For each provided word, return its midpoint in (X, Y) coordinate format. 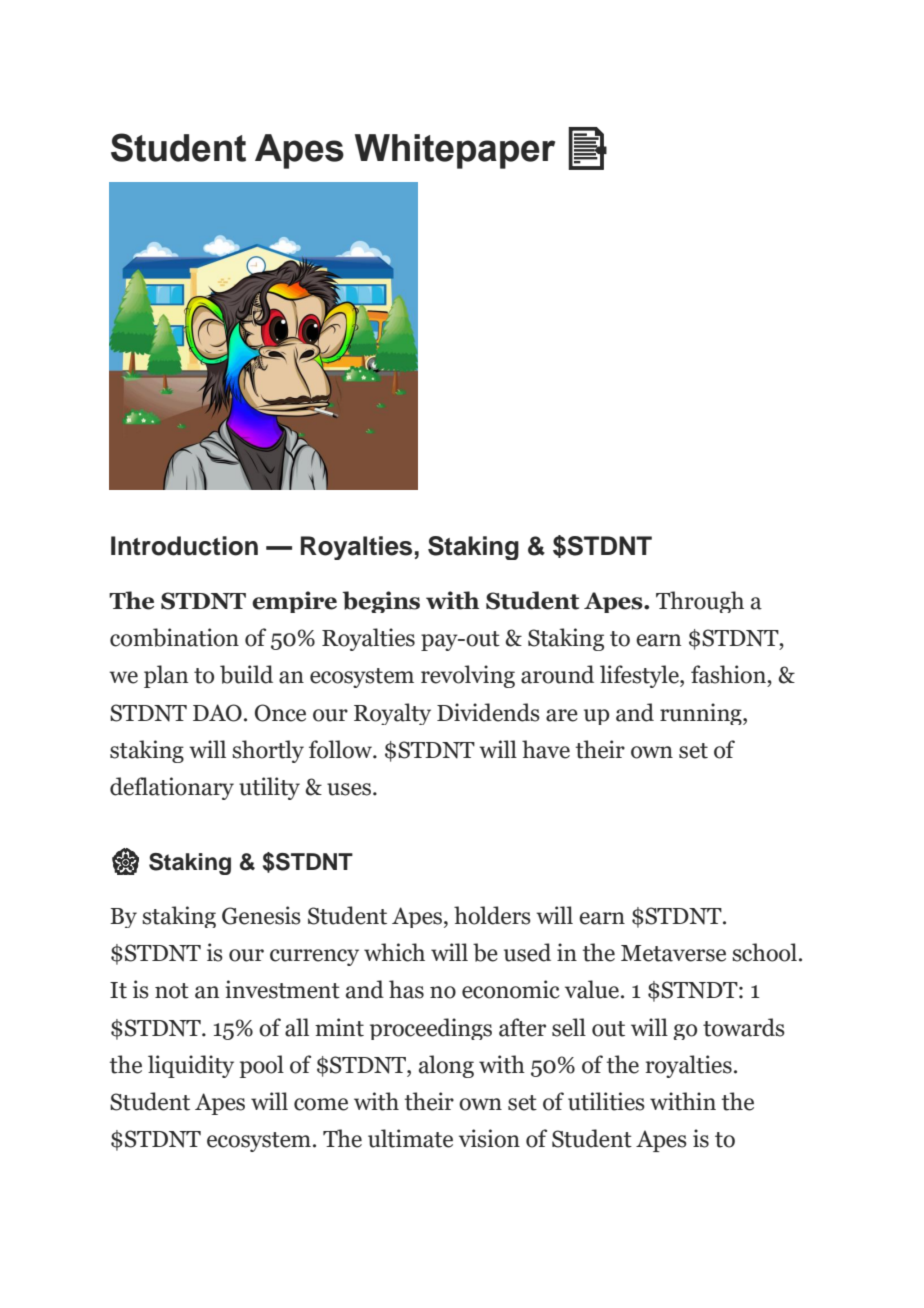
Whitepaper (455, 151)
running (702, 714)
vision (489, 1138)
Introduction (184, 546)
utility (269, 788)
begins (381, 602)
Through (700, 602)
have (546, 749)
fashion (729, 674)
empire (294, 602)
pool (261, 1066)
